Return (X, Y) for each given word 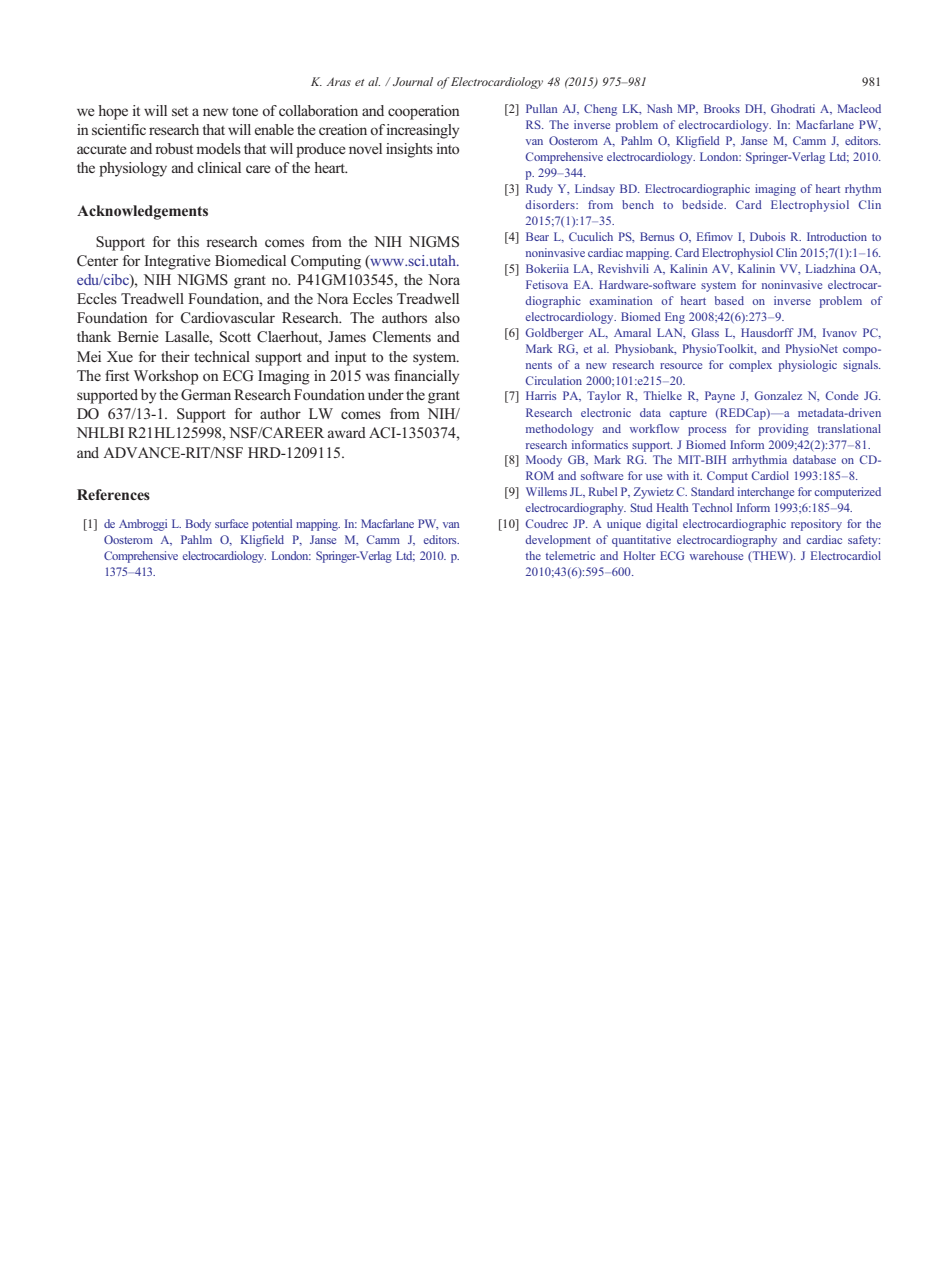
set (180, 111)
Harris (541, 395)
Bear (537, 236)
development (558, 541)
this (188, 241)
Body (198, 525)
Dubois (767, 236)
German (206, 395)
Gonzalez (778, 395)
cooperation (424, 112)
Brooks (722, 108)
